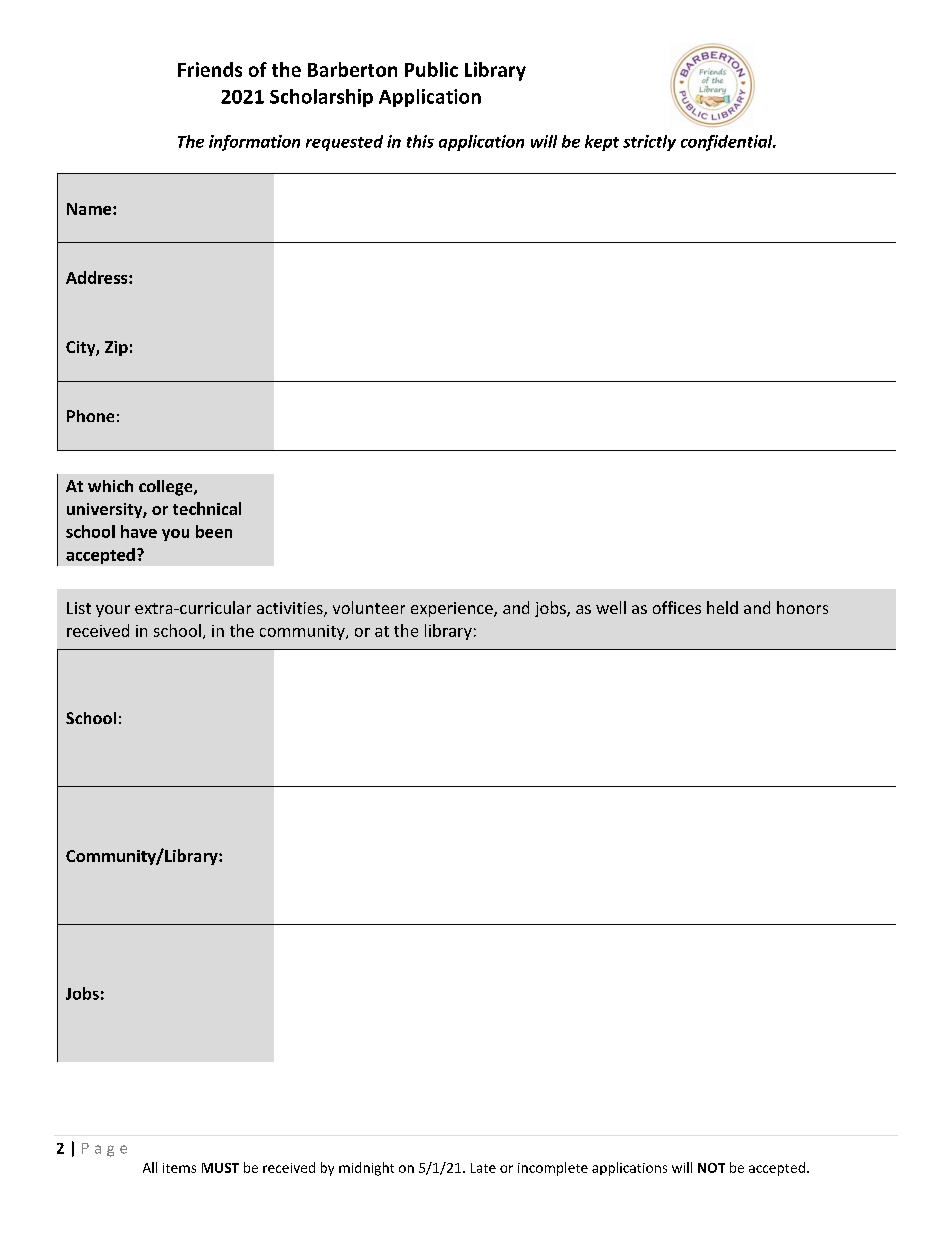  What do you see at coordinates (179, 1168) in the document?
I see `items` at bounding box center [179, 1168].
